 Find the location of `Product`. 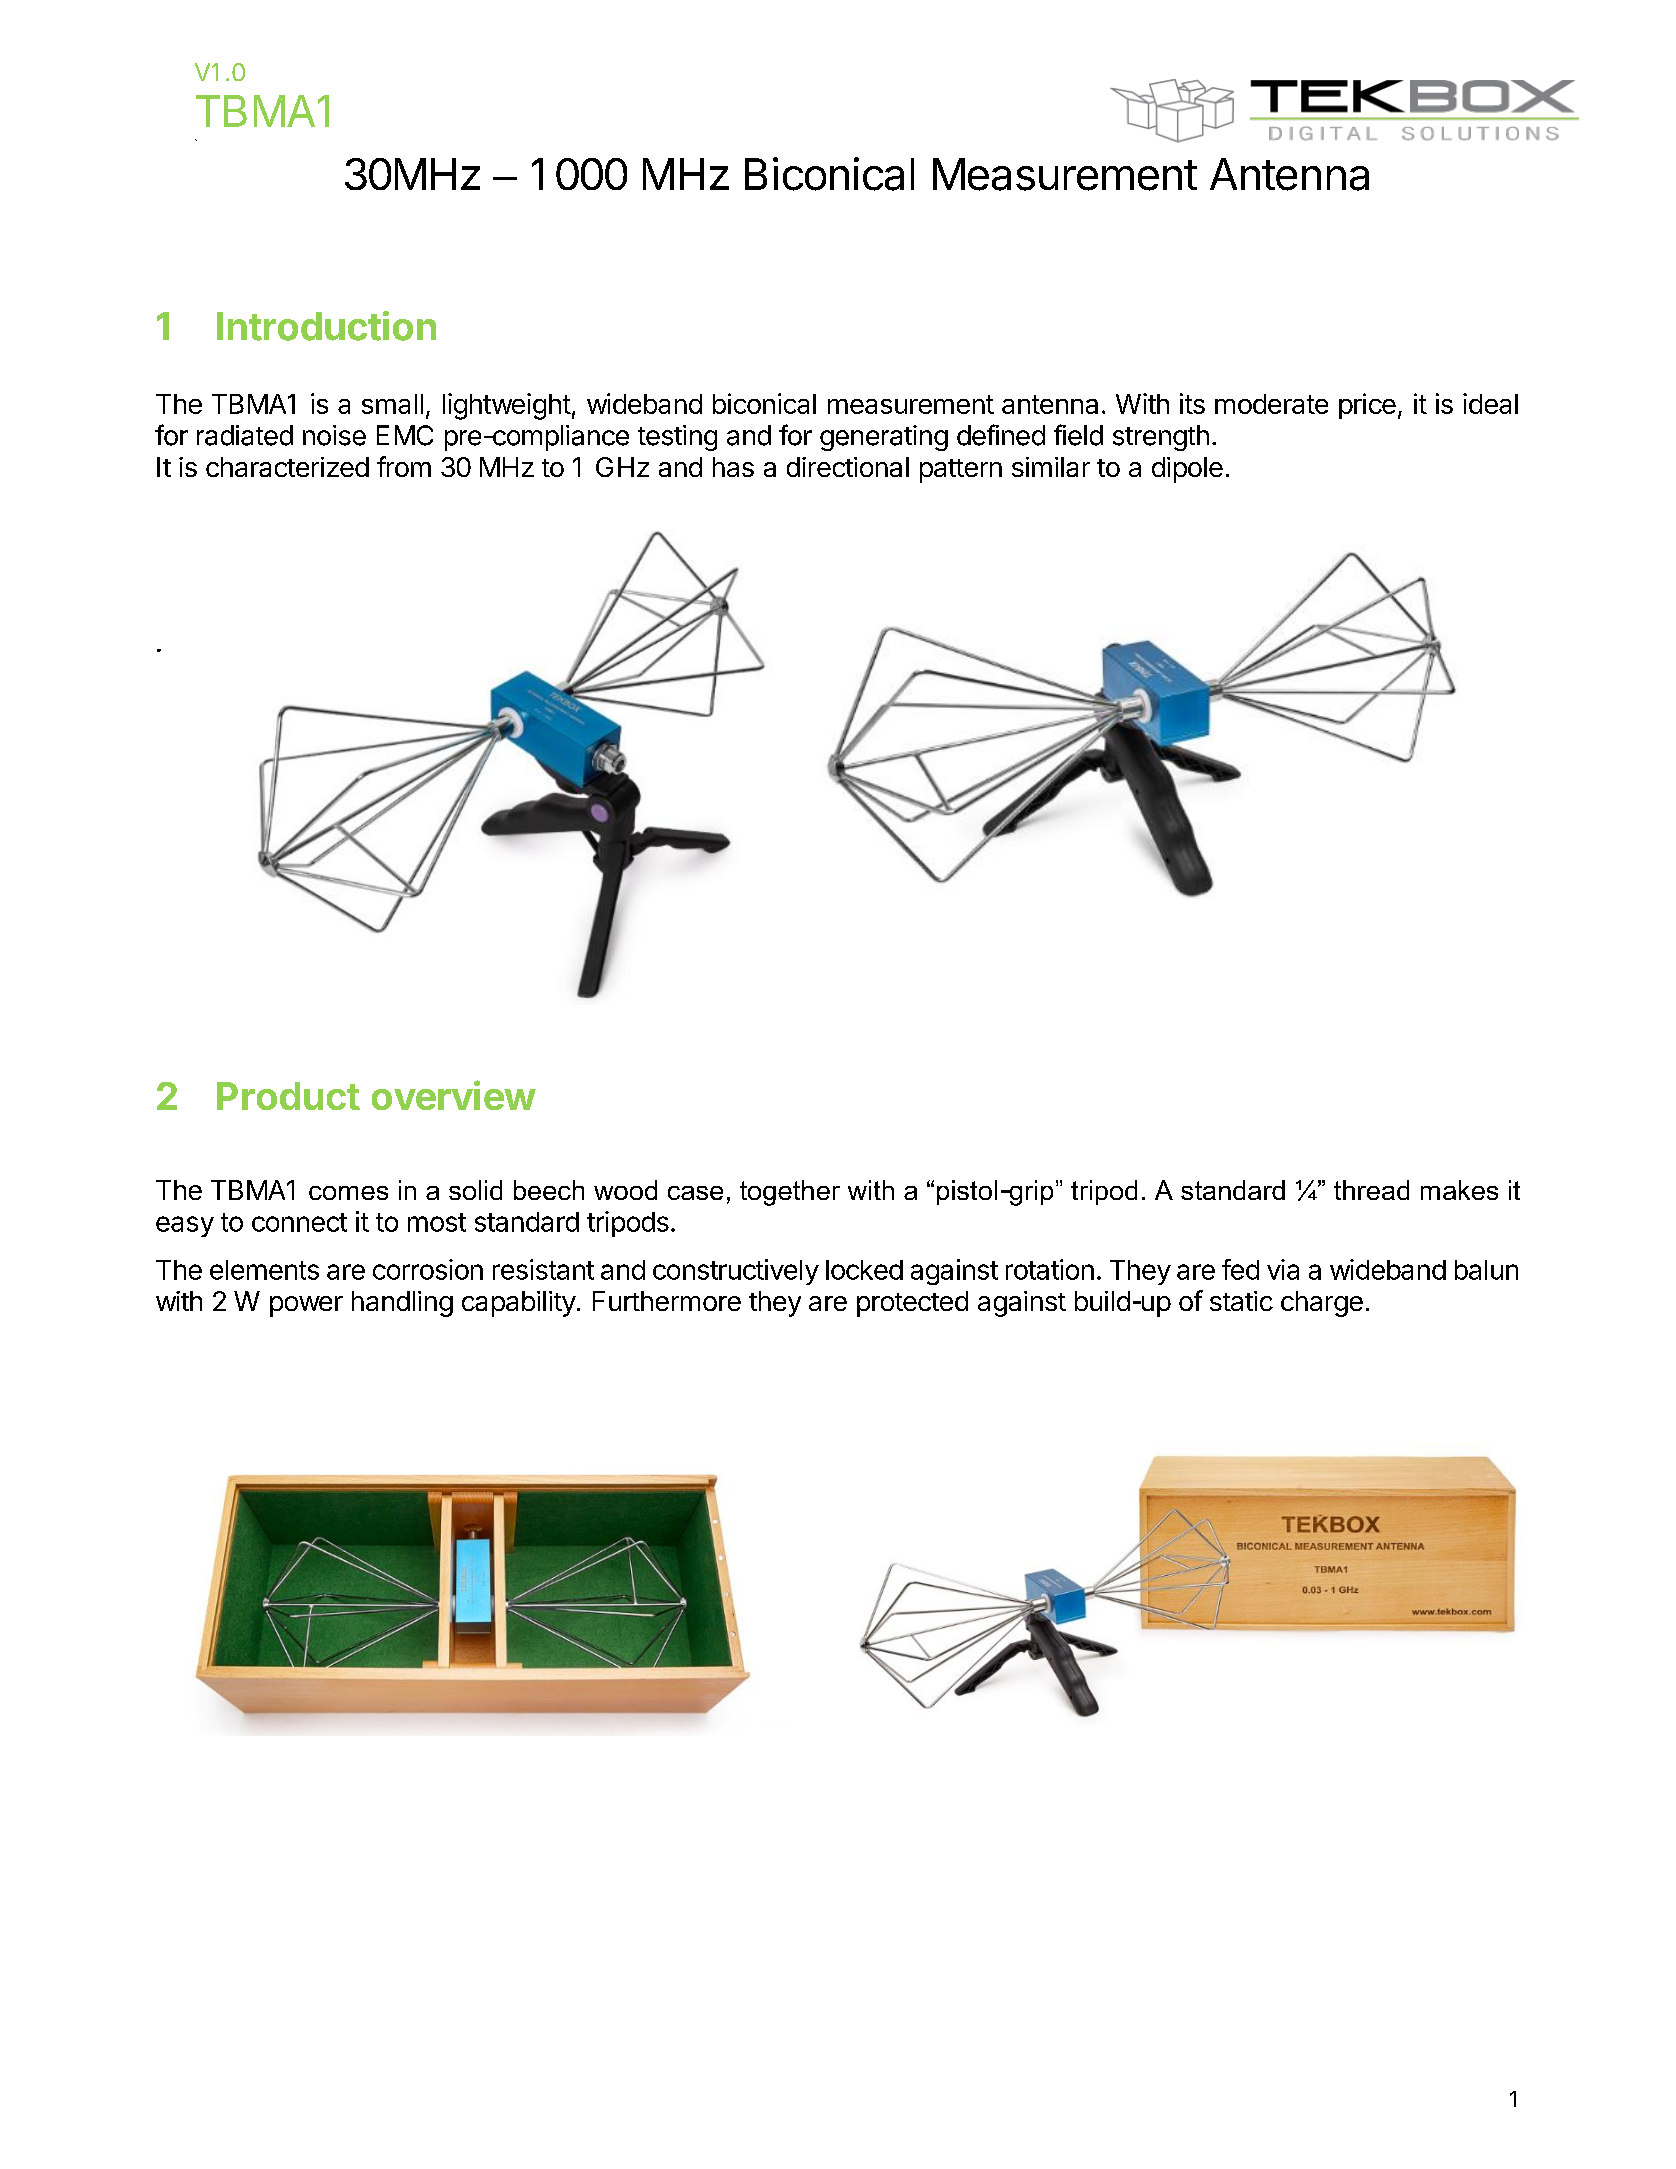

Product is located at coordinates (288, 1096).
